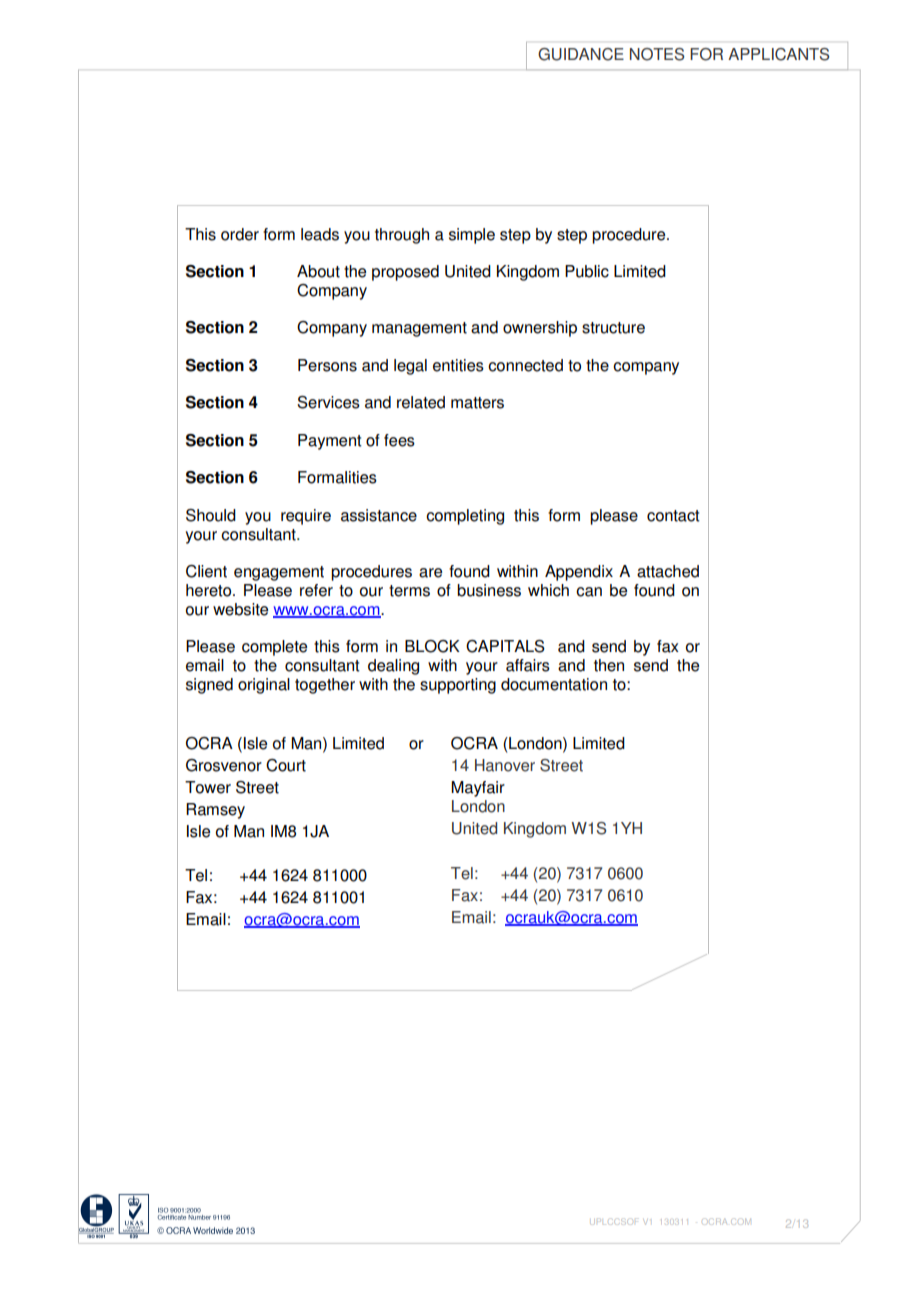 This image has width=924, height=1308. What do you see at coordinates (286, 765) in the image?
I see `Court` at bounding box center [286, 765].
